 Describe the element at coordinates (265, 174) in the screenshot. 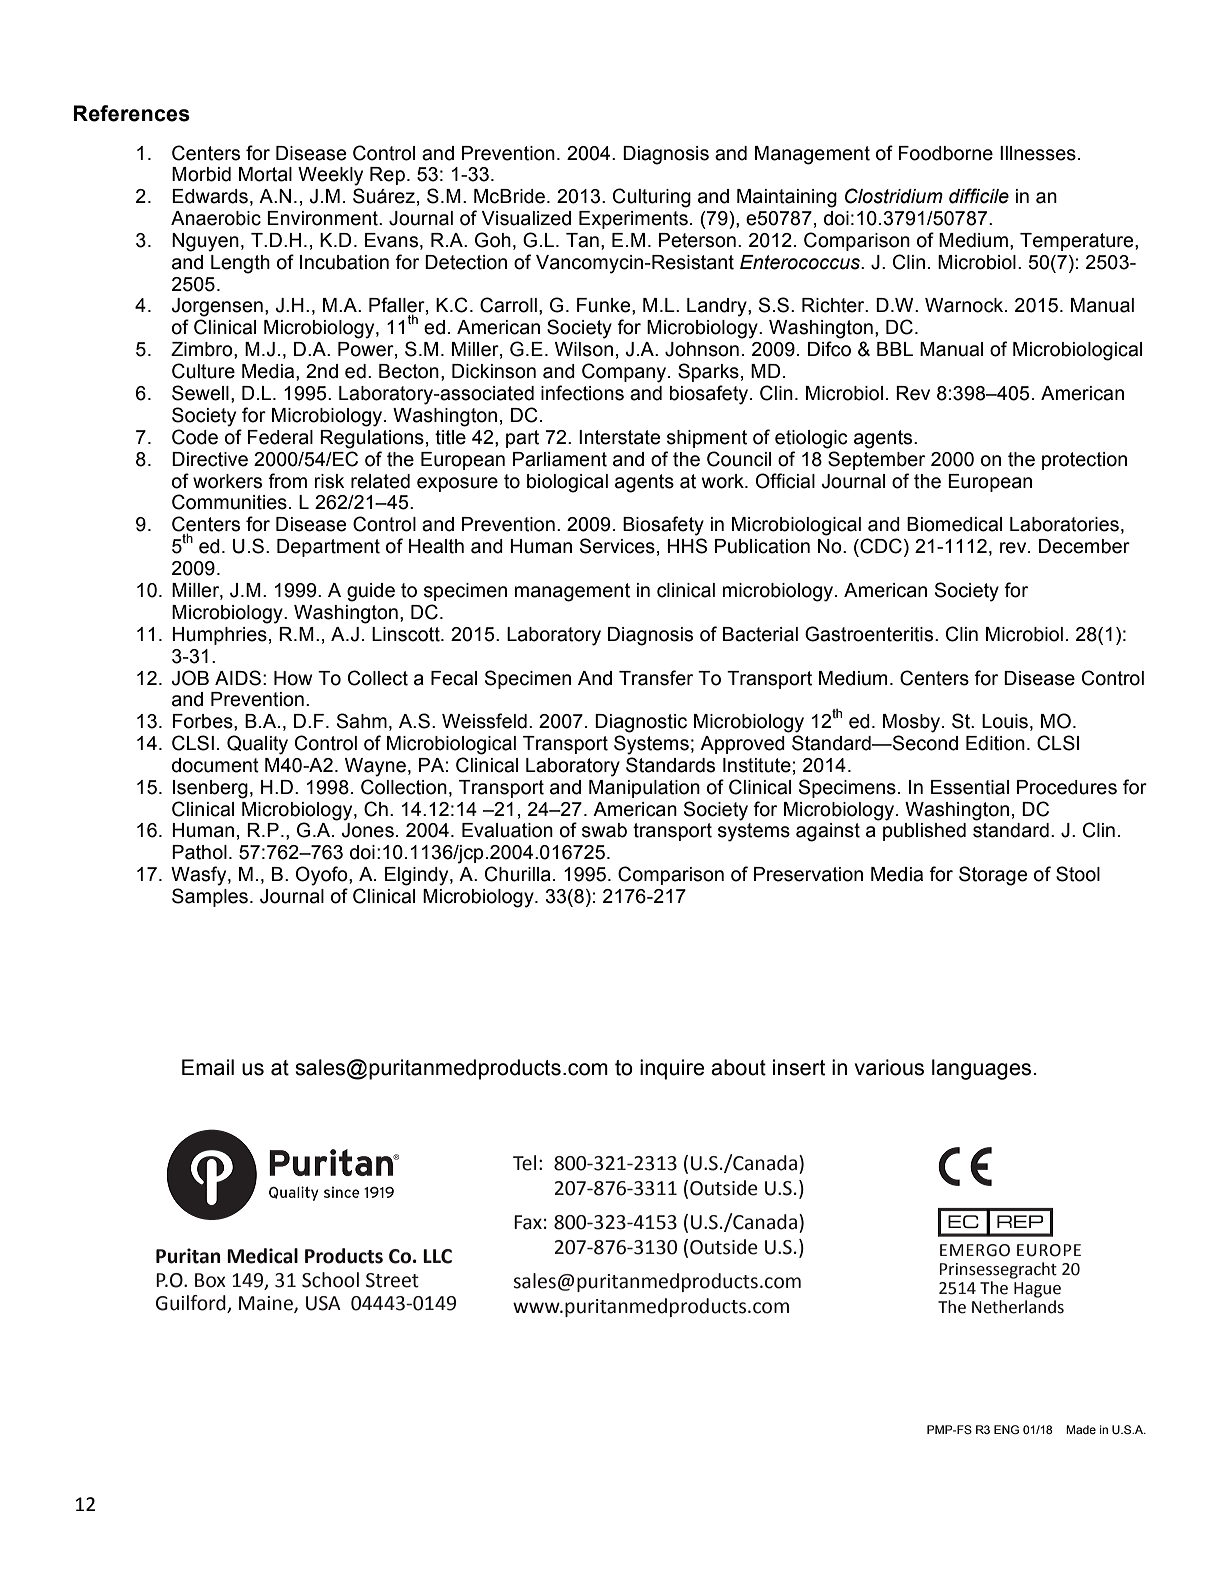

I see `Mortal` at that location.
